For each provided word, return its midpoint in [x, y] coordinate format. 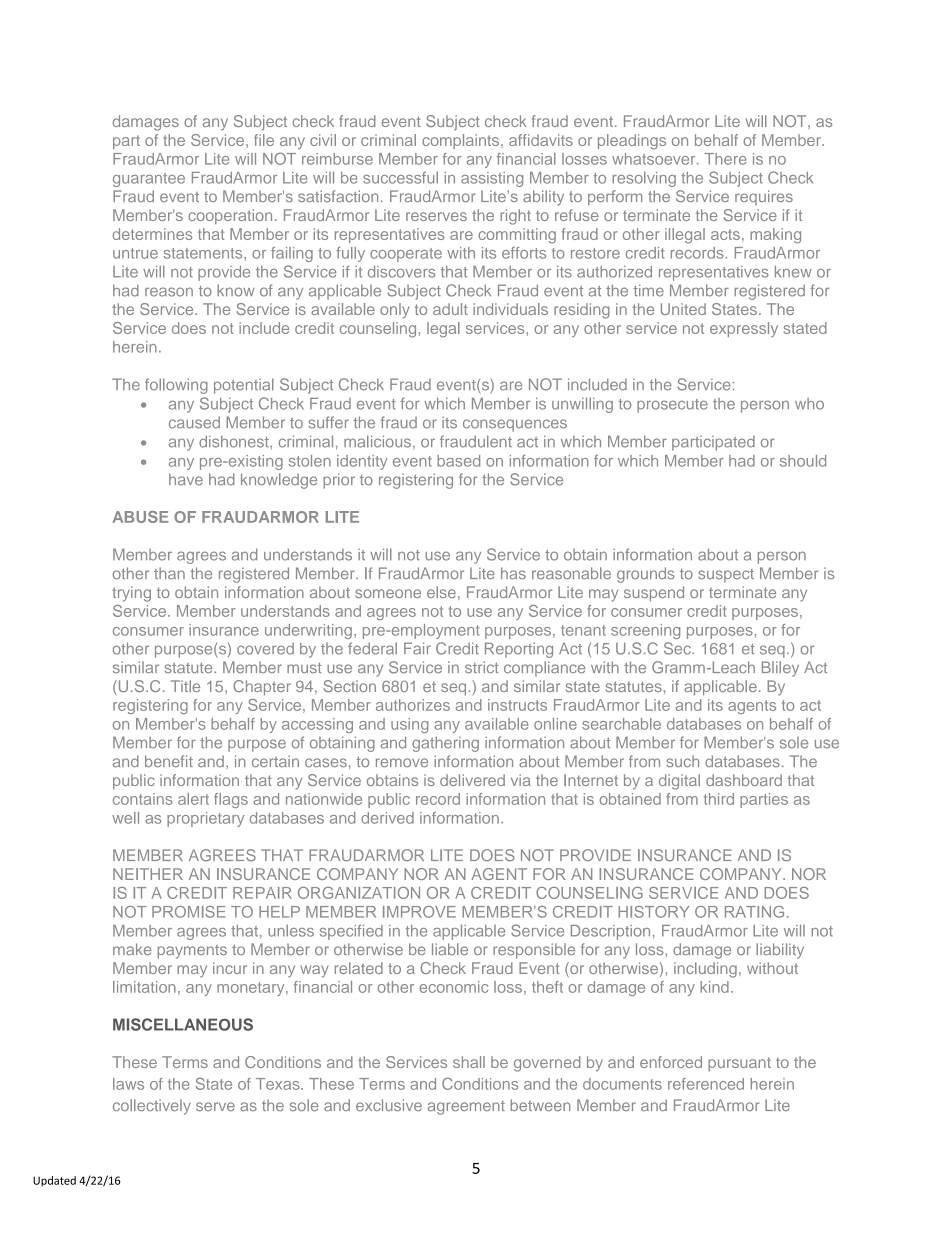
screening [645, 631]
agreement [466, 1108]
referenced [706, 1084]
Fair [417, 648]
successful [400, 177]
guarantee [149, 180]
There [725, 159]
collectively [152, 1107]
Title [185, 686]
